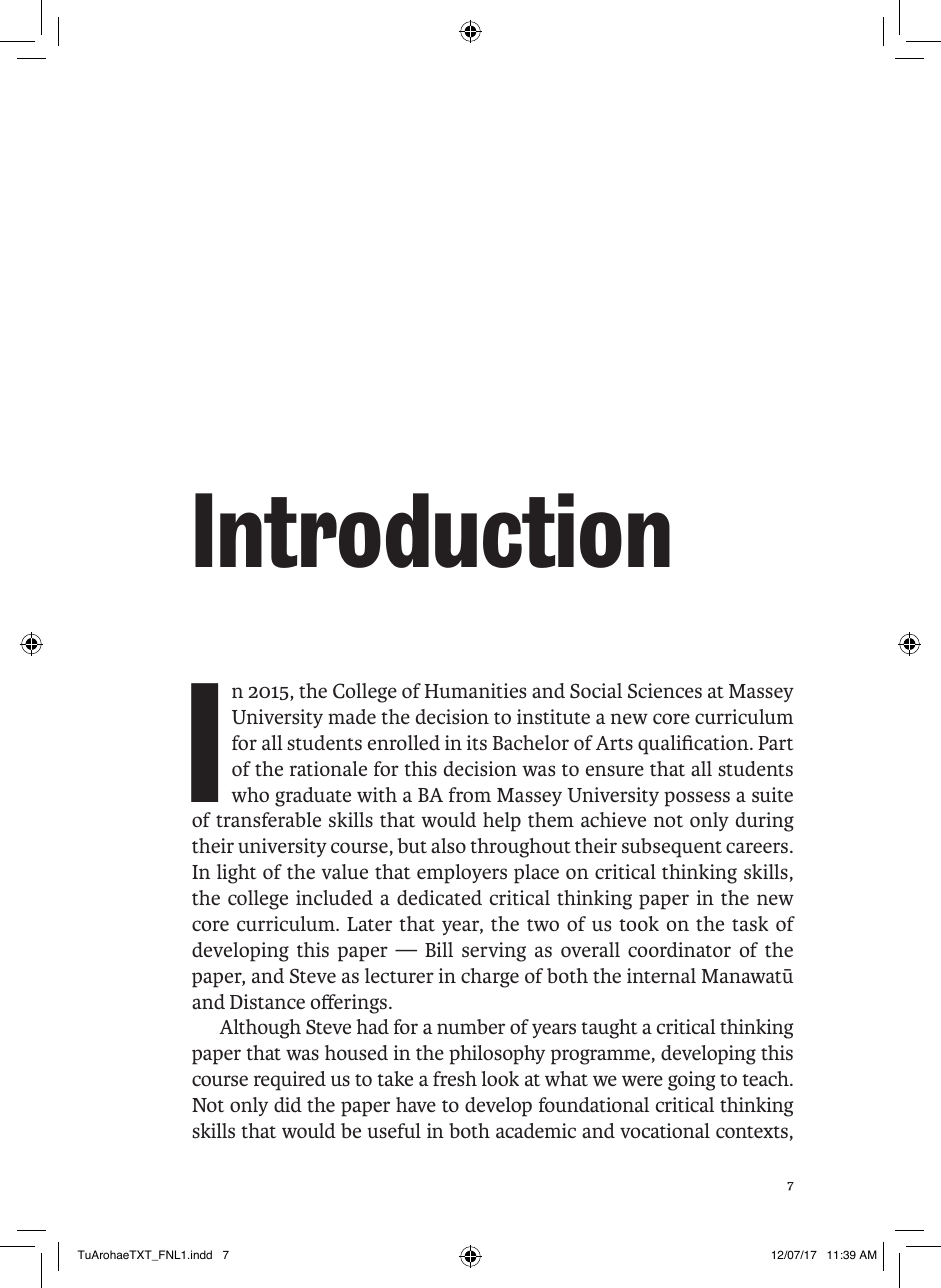  What do you see at coordinates (475, 691) in the image?
I see `Humanities` at bounding box center [475, 691].
